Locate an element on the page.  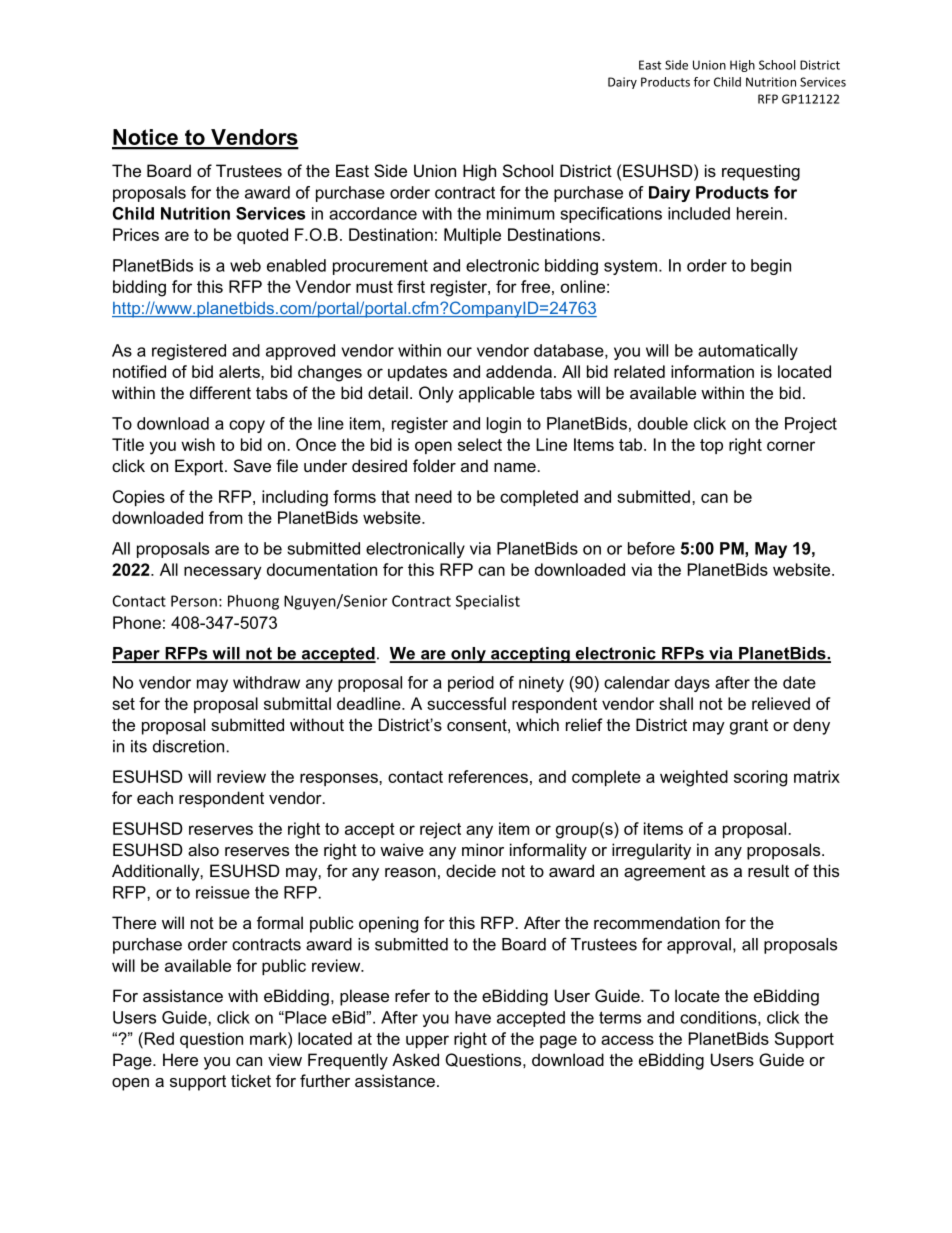
Specialist is located at coordinates (488, 602).
